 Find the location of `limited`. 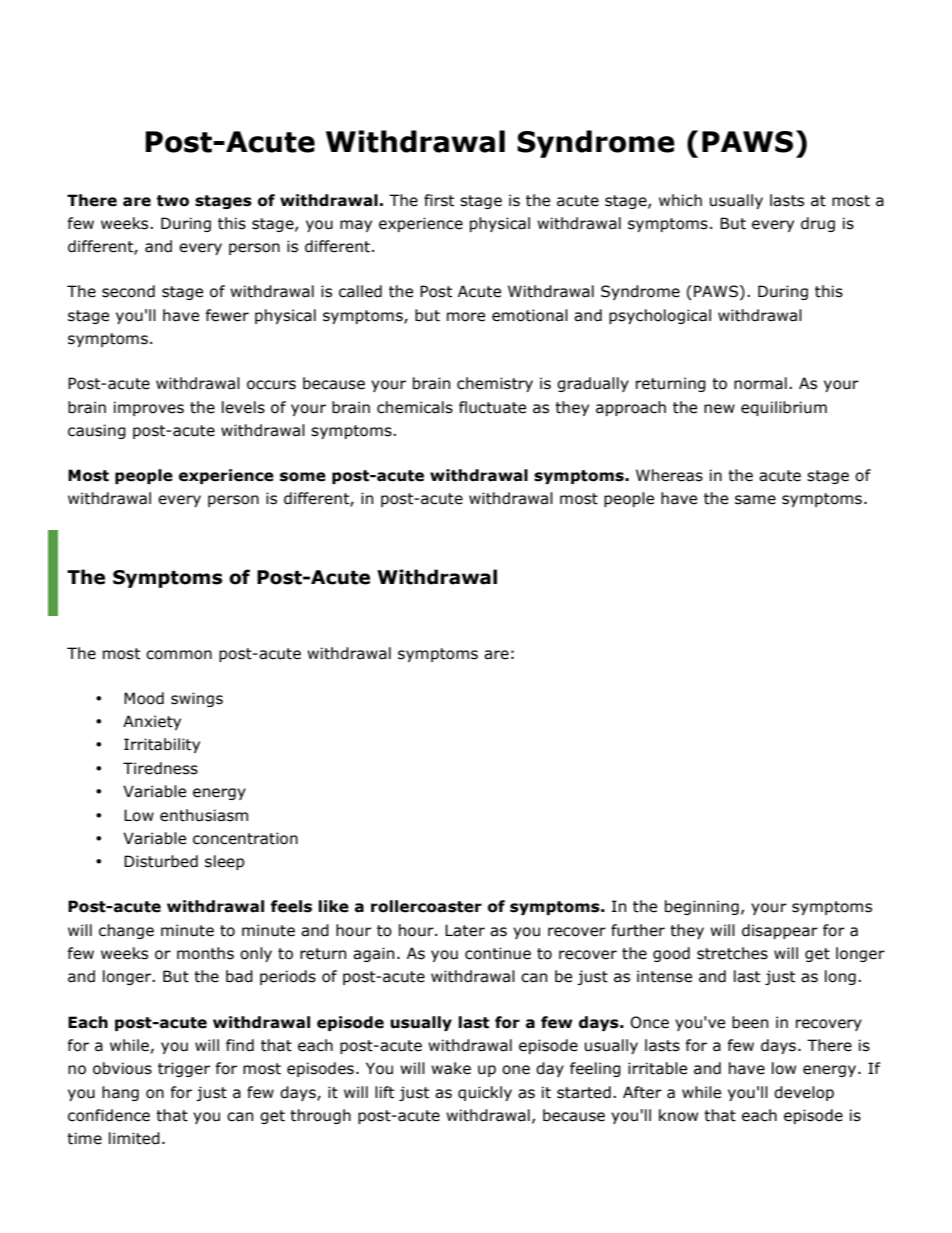

limited is located at coordinates (134, 1138).
